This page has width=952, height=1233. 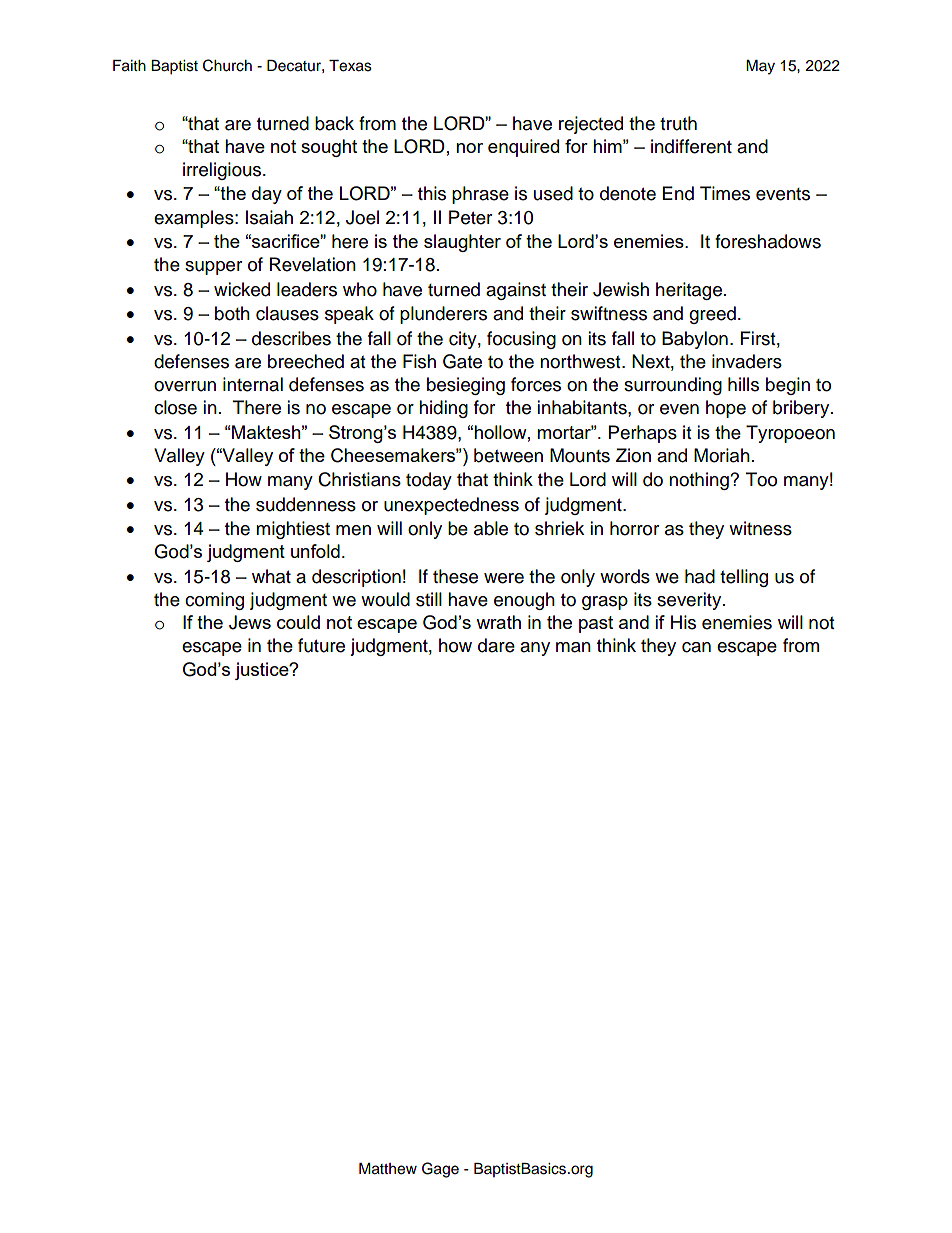 What do you see at coordinates (690, 601) in the page?
I see `severity` at bounding box center [690, 601].
